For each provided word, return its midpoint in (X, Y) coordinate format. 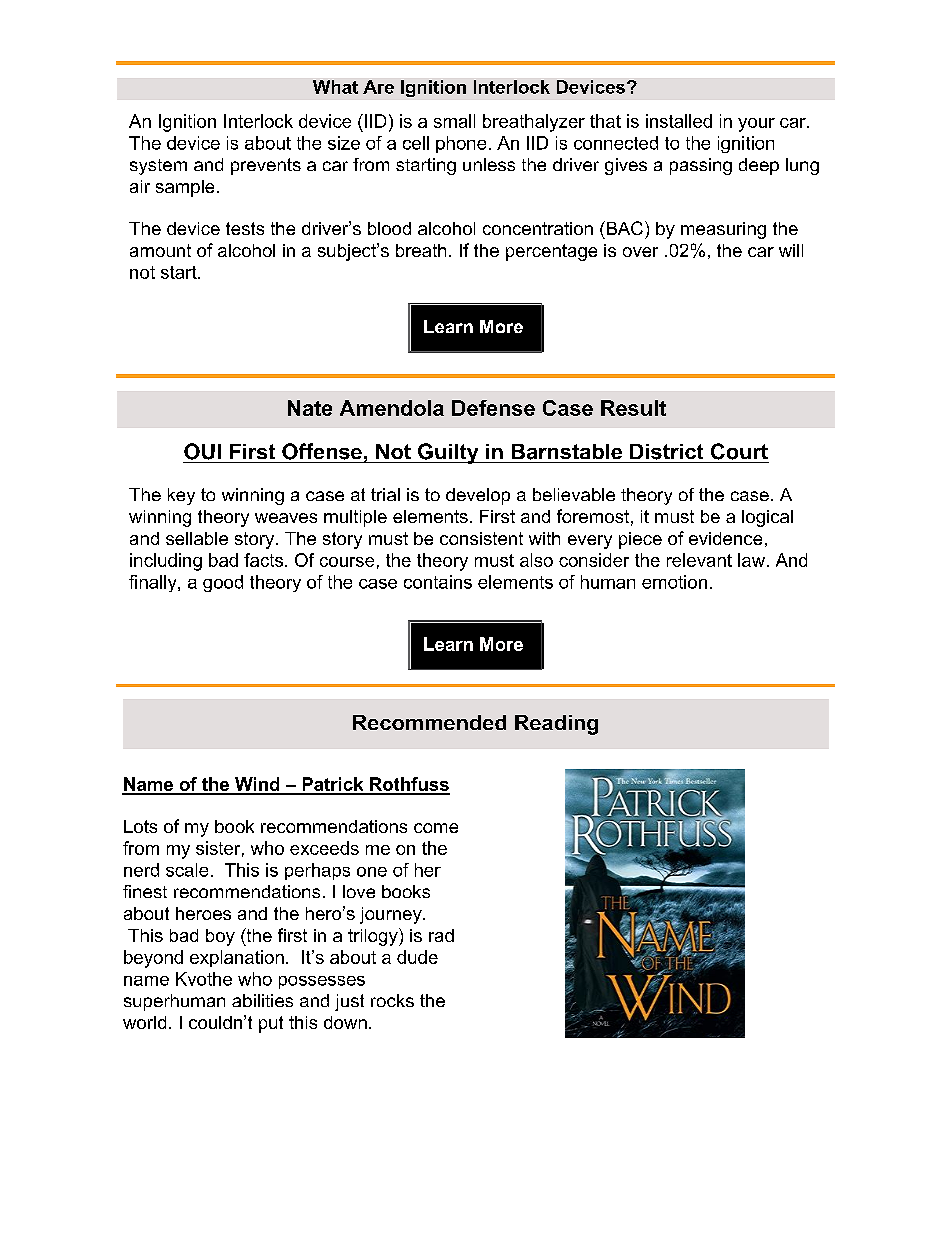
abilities (262, 1000)
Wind (257, 785)
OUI (202, 451)
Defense (493, 408)
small (454, 121)
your (756, 125)
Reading (556, 725)
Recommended (429, 722)
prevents (266, 166)
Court (739, 451)
